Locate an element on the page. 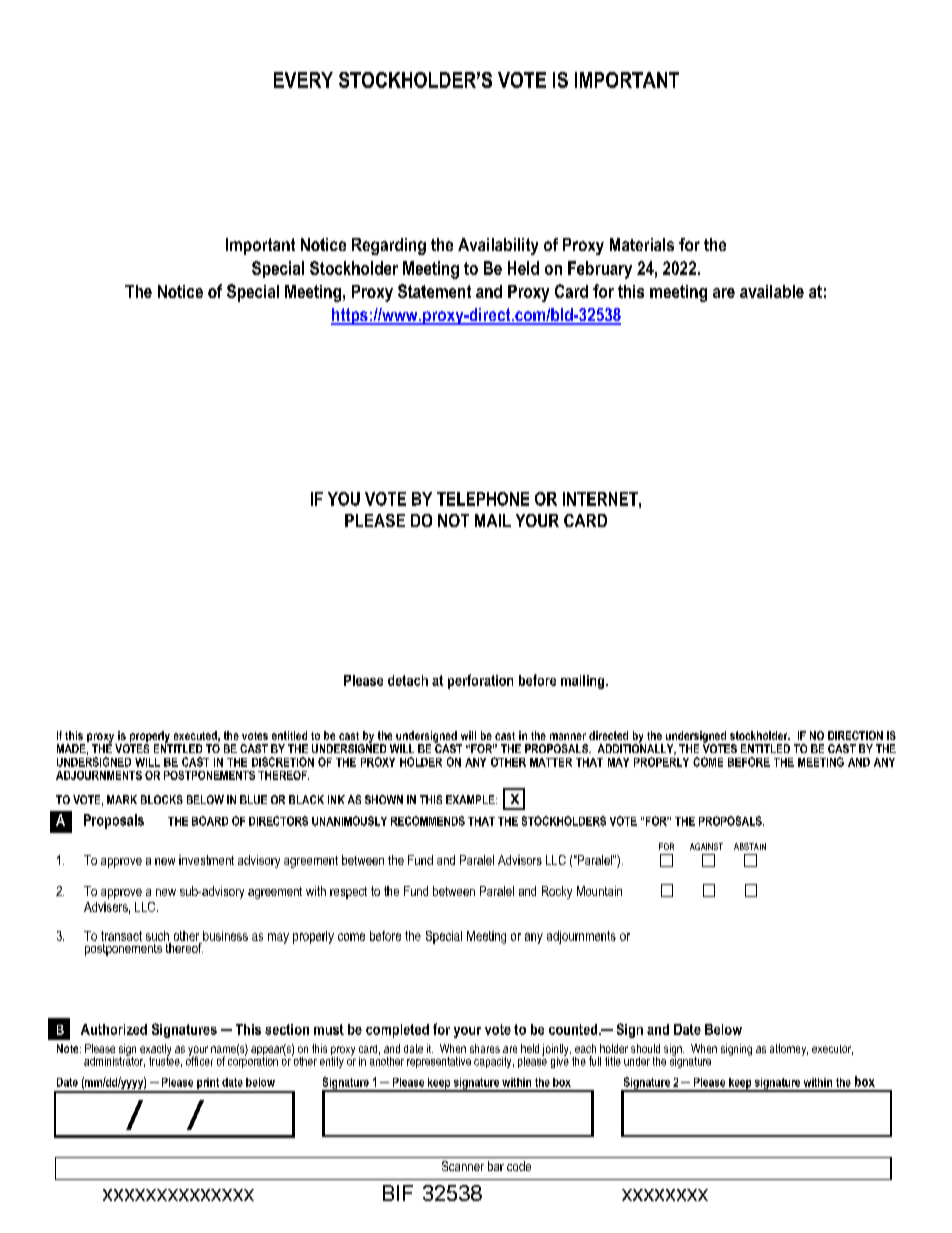 The height and width of the page is (1233, 952). Availability is located at coordinates (498, 246).
